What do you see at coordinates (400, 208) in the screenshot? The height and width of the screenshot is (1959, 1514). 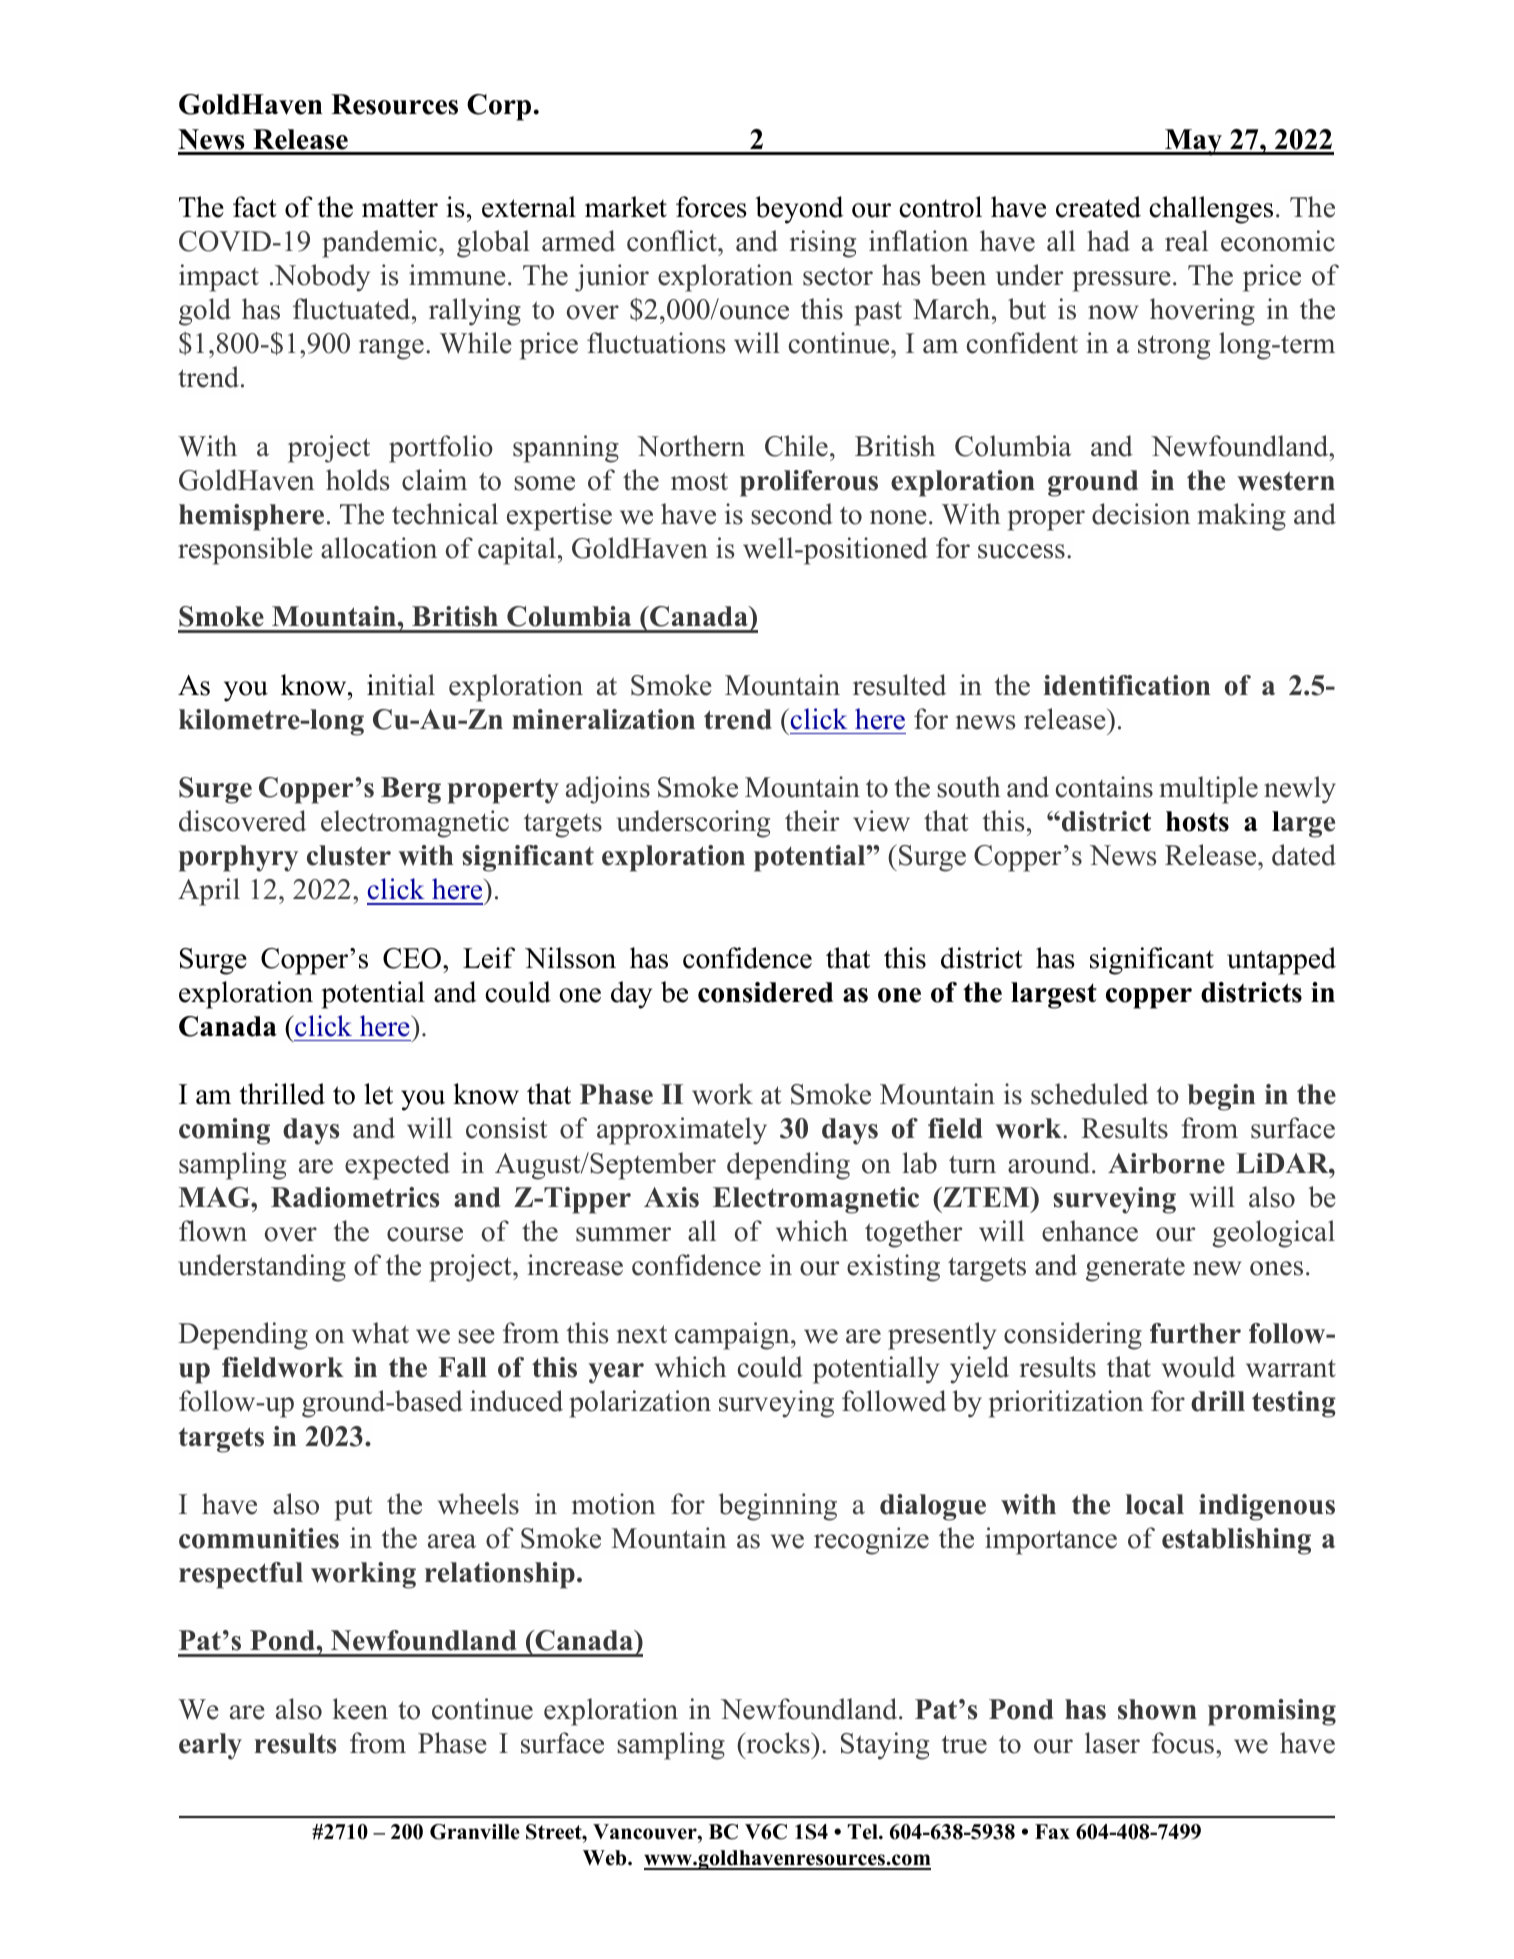 I see `matter` at bounding box center [400, 208].
